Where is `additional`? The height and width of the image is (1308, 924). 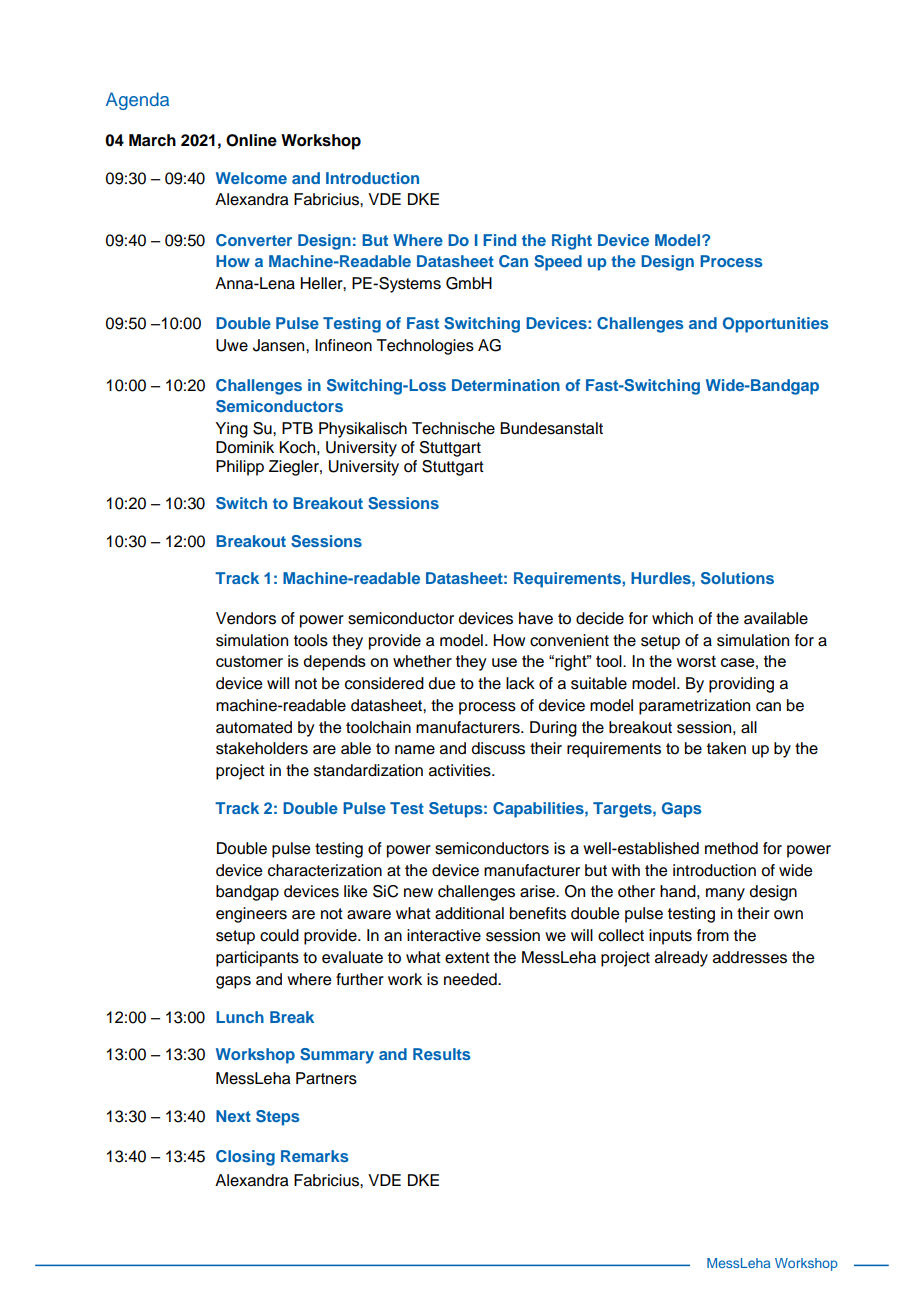 additional is located at coordinates (469, 913).
